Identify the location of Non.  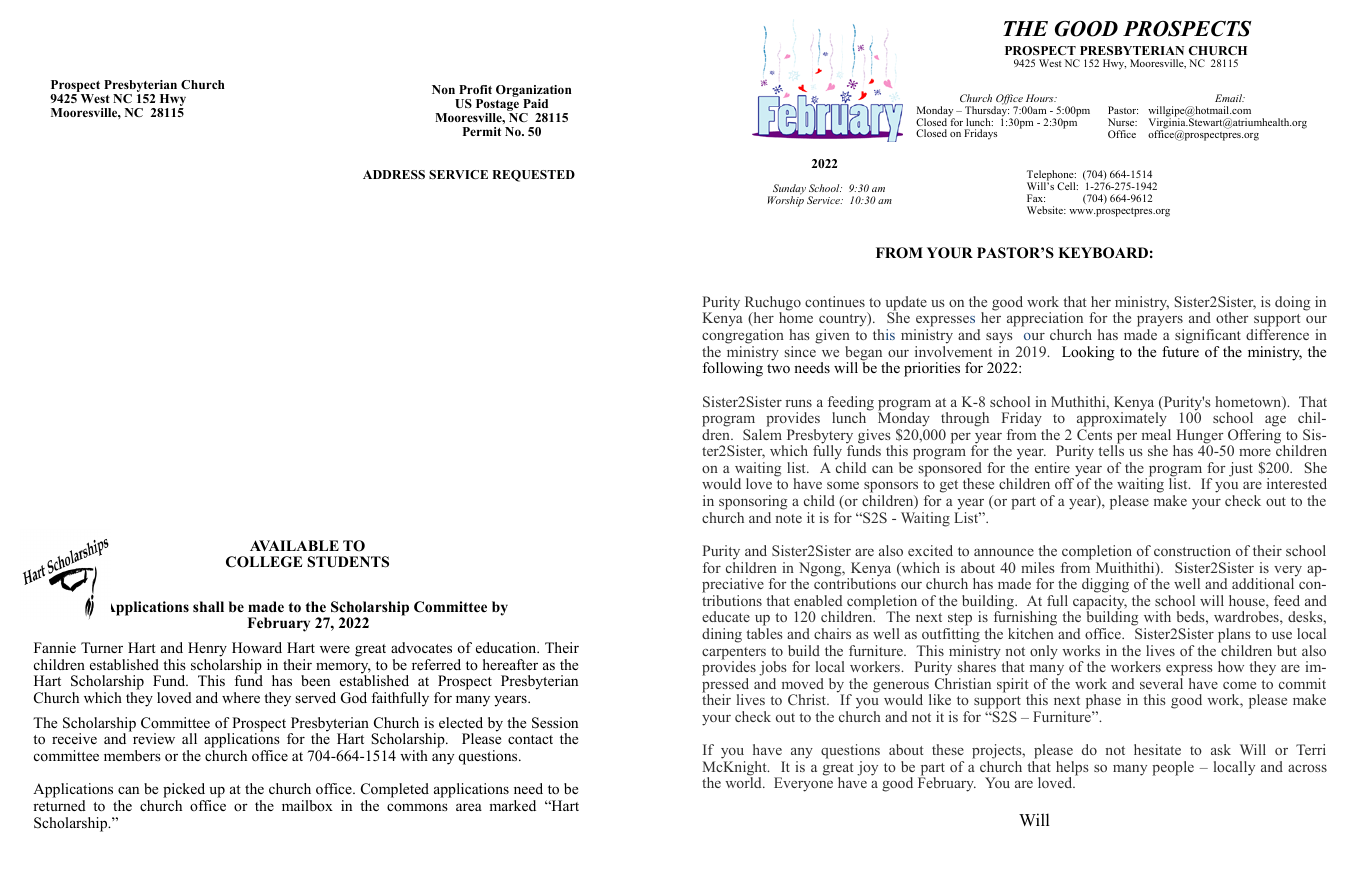
(443, 89).
